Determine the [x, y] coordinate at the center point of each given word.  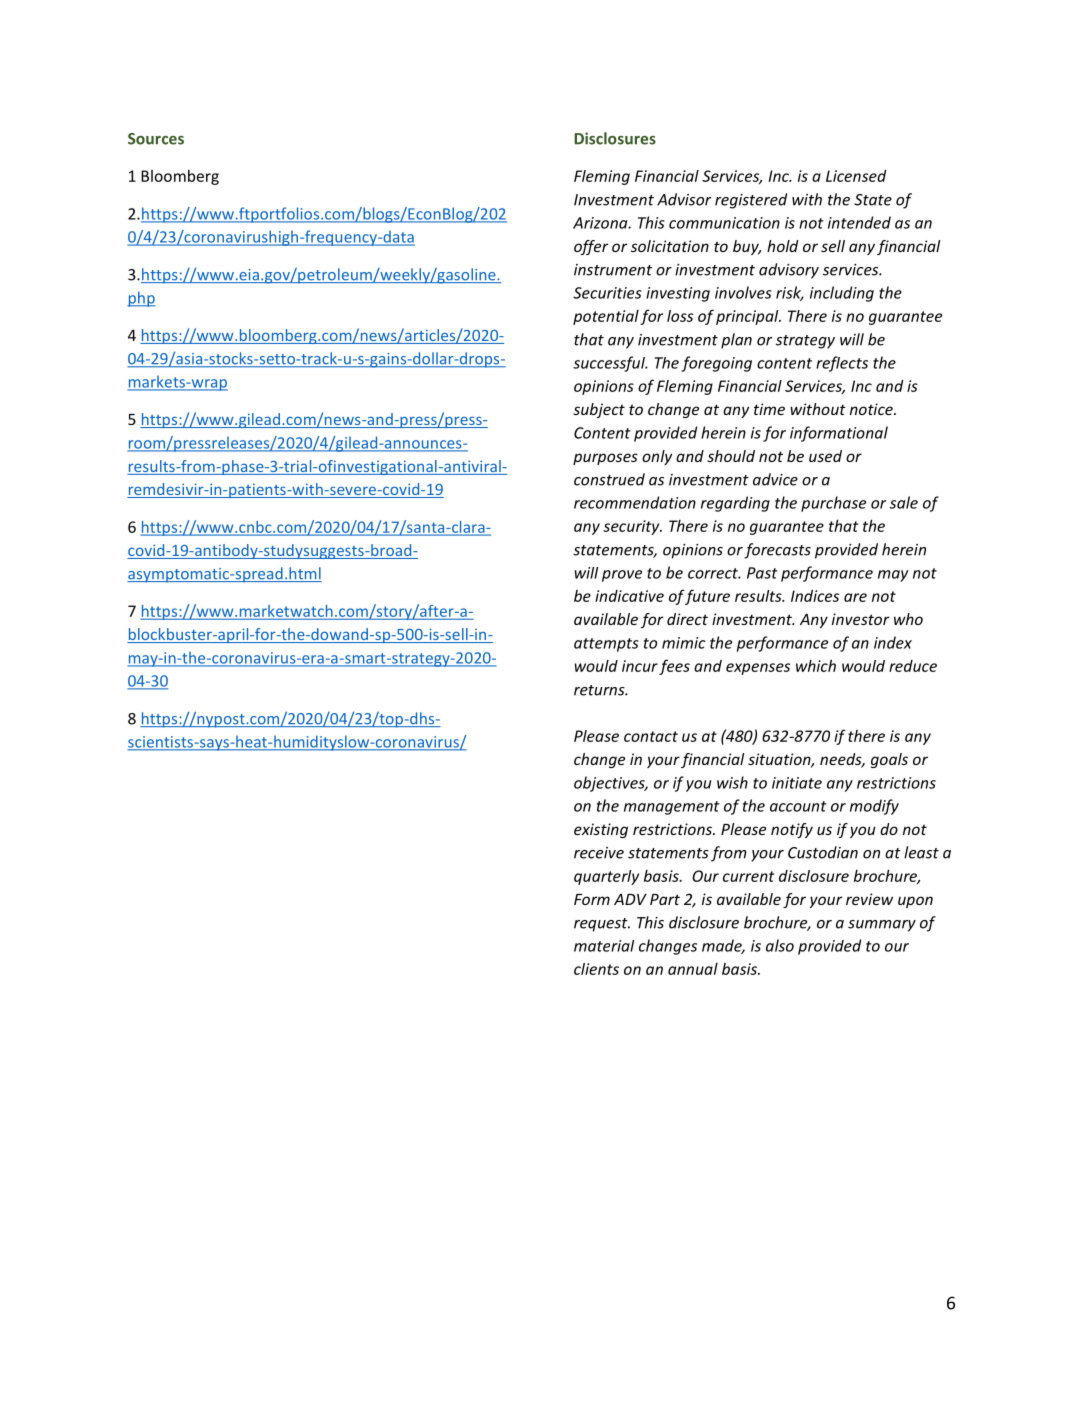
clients [596, 969]
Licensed [856, 176]
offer [591, 247]
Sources [156, 139]
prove [622, 576]
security [632, 527]
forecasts [777, 551]
